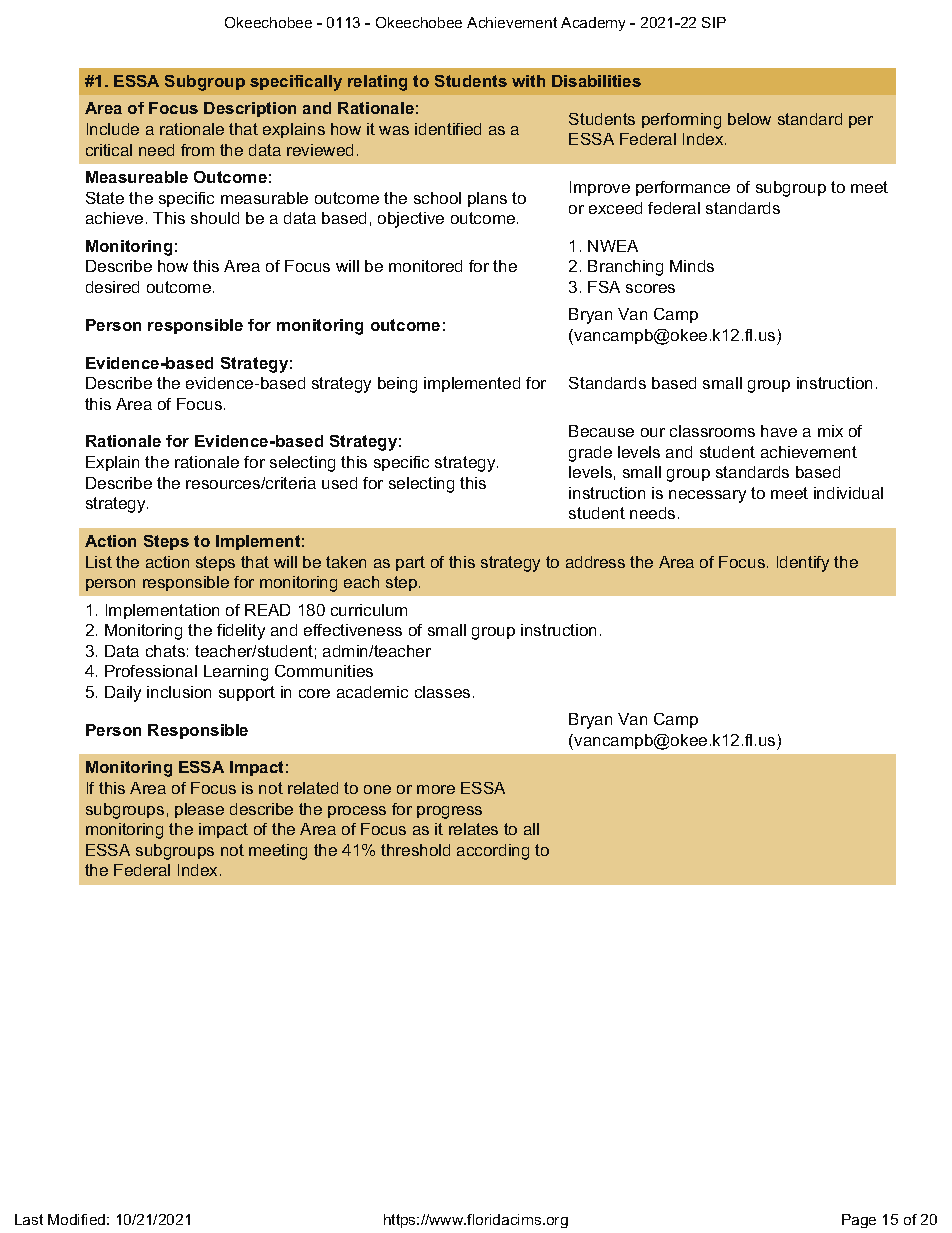  Describe the element at coordinates (415, 850) in the page. I see `threshold` at that location.
